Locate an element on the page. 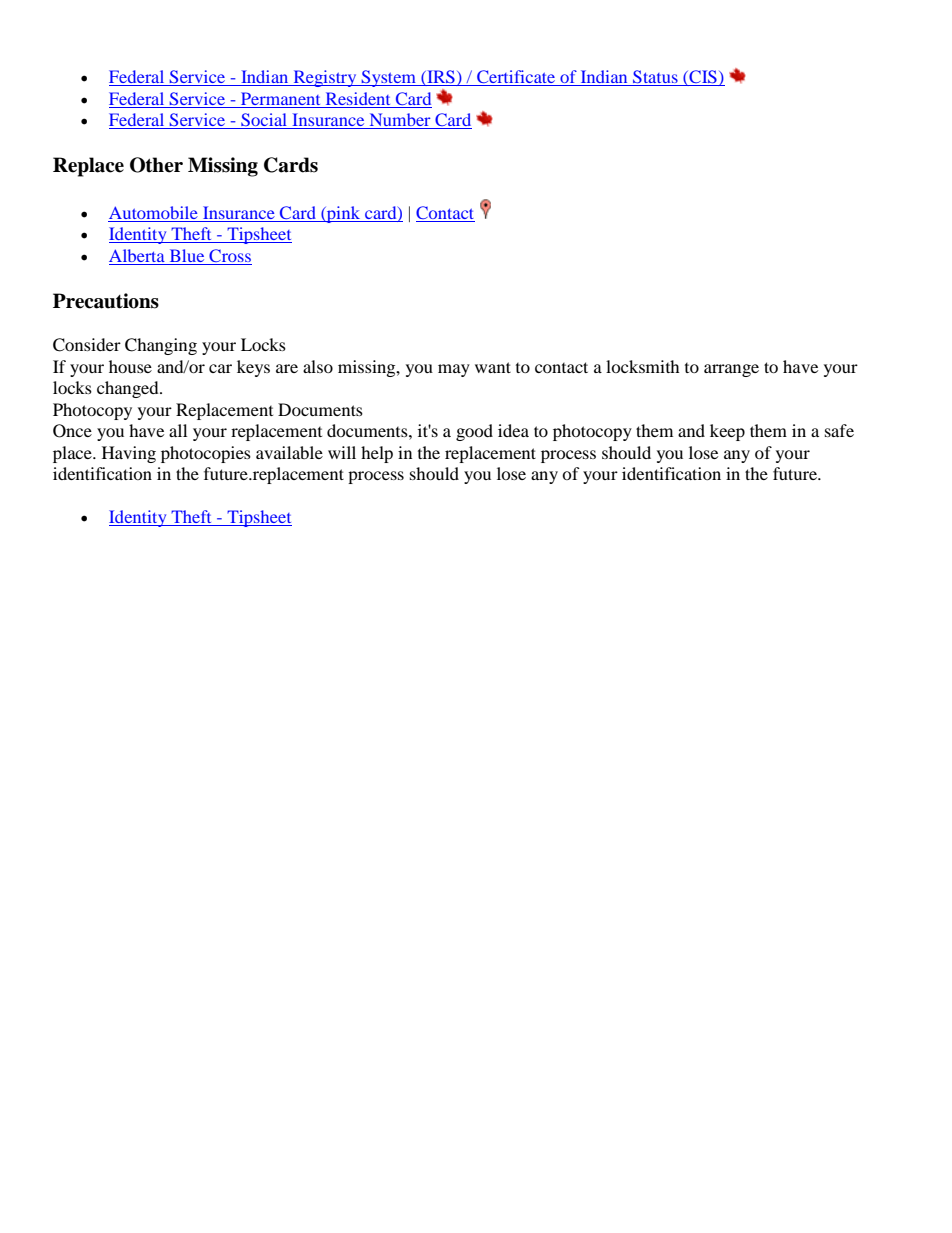 This document has width=952, height=1233. Permanent is located at coordinates (280, 98).
